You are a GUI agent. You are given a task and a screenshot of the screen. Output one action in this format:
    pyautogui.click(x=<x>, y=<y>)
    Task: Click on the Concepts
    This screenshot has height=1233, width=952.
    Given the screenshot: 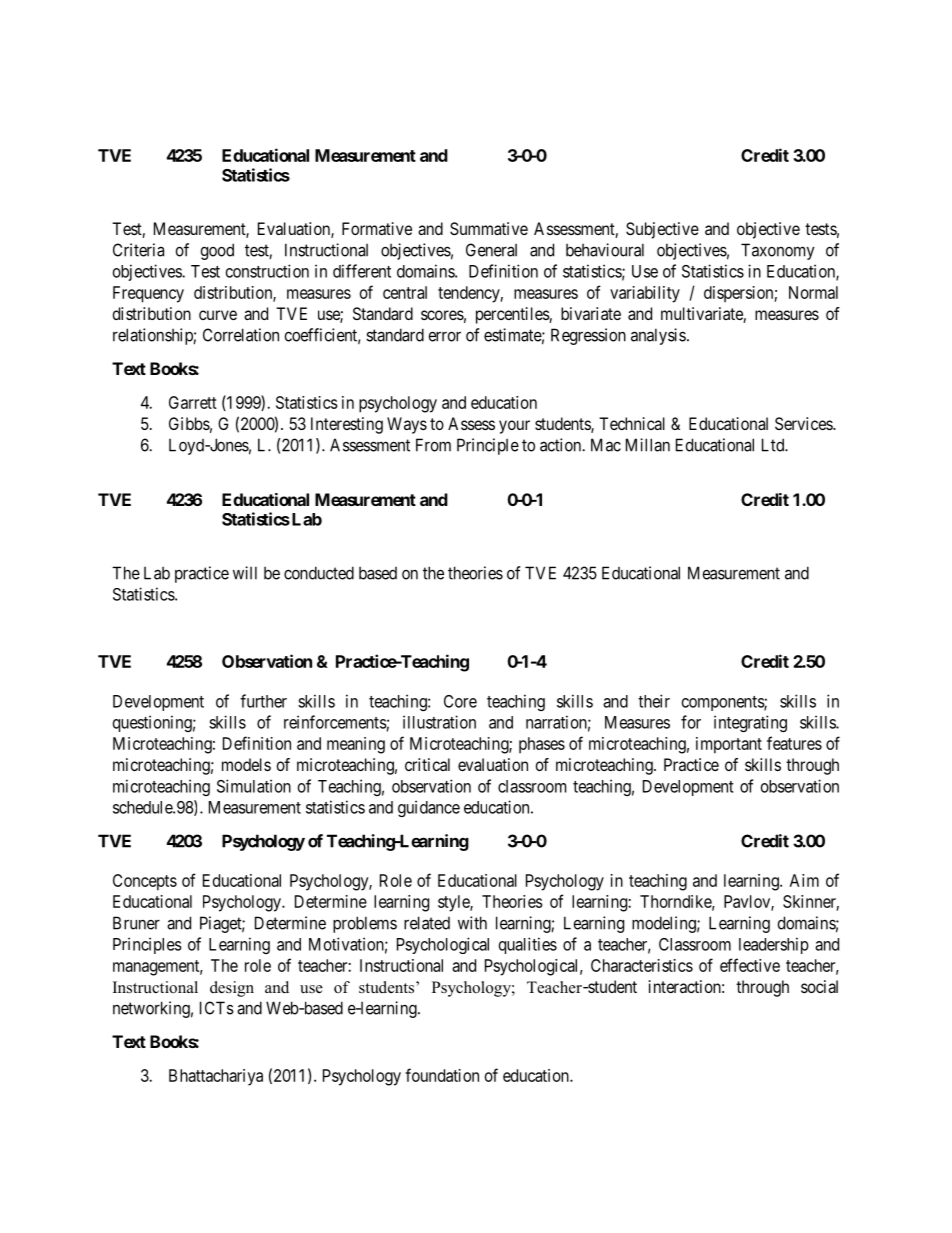 What is the action you would take?
    pyautogui.click(x=145, y=882)
